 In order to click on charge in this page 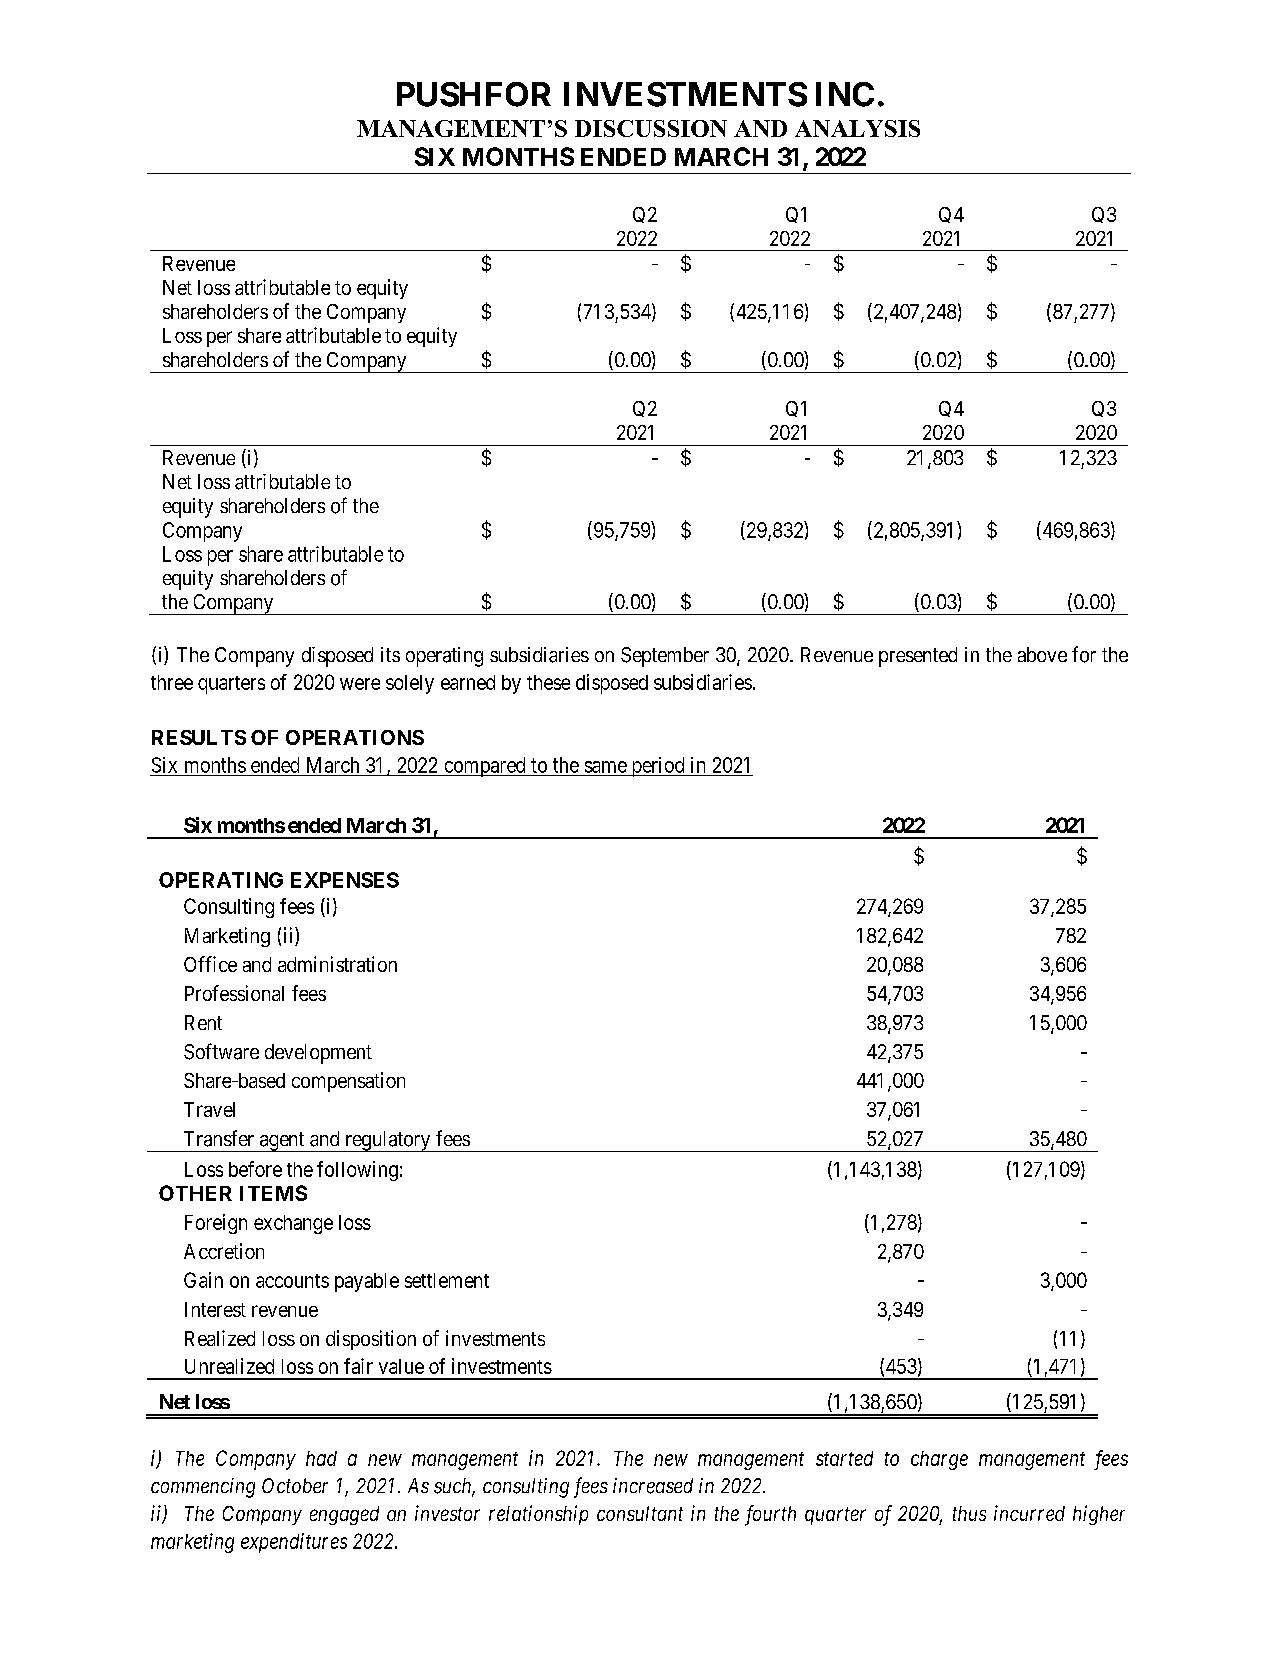, I will do `click(939, 1460)`.
